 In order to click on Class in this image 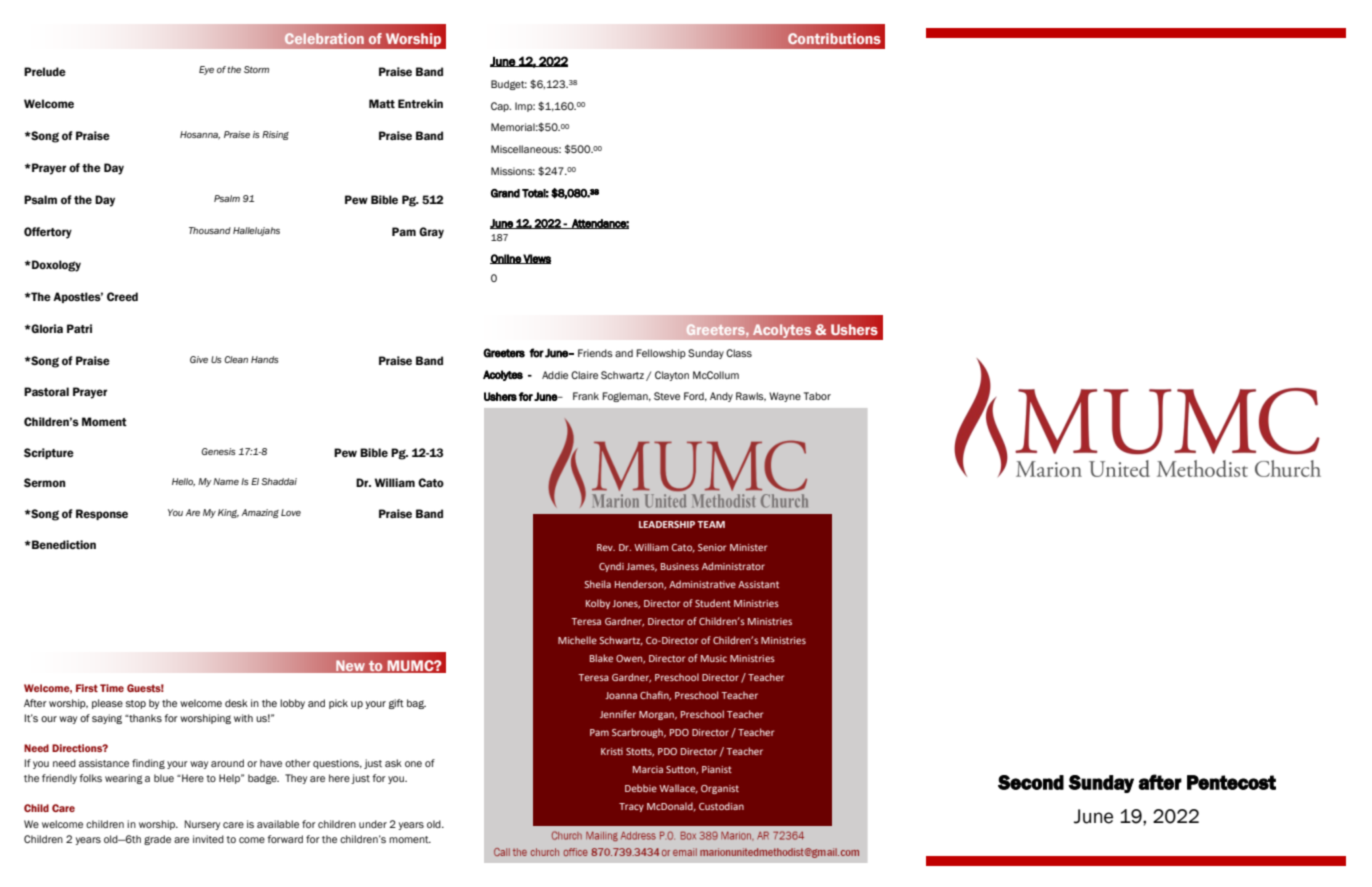, I will do `click(739, 353)`.
